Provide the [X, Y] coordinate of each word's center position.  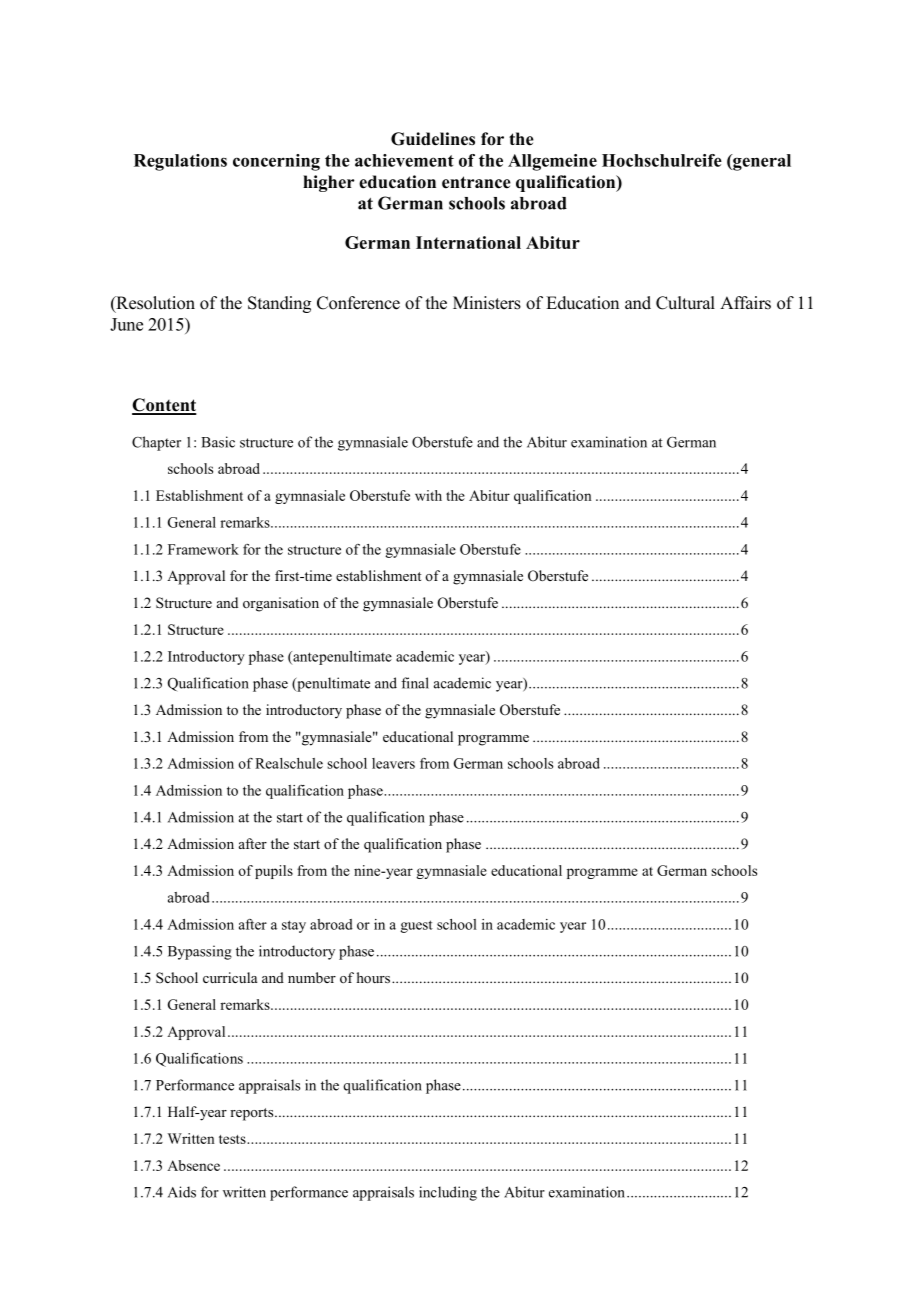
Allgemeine [552, 162]
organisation [281, 604]
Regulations [180, 162]
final [415, 683]
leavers [393, 763]
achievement [404, 160]
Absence [193, 1165]
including [448, 1193]
